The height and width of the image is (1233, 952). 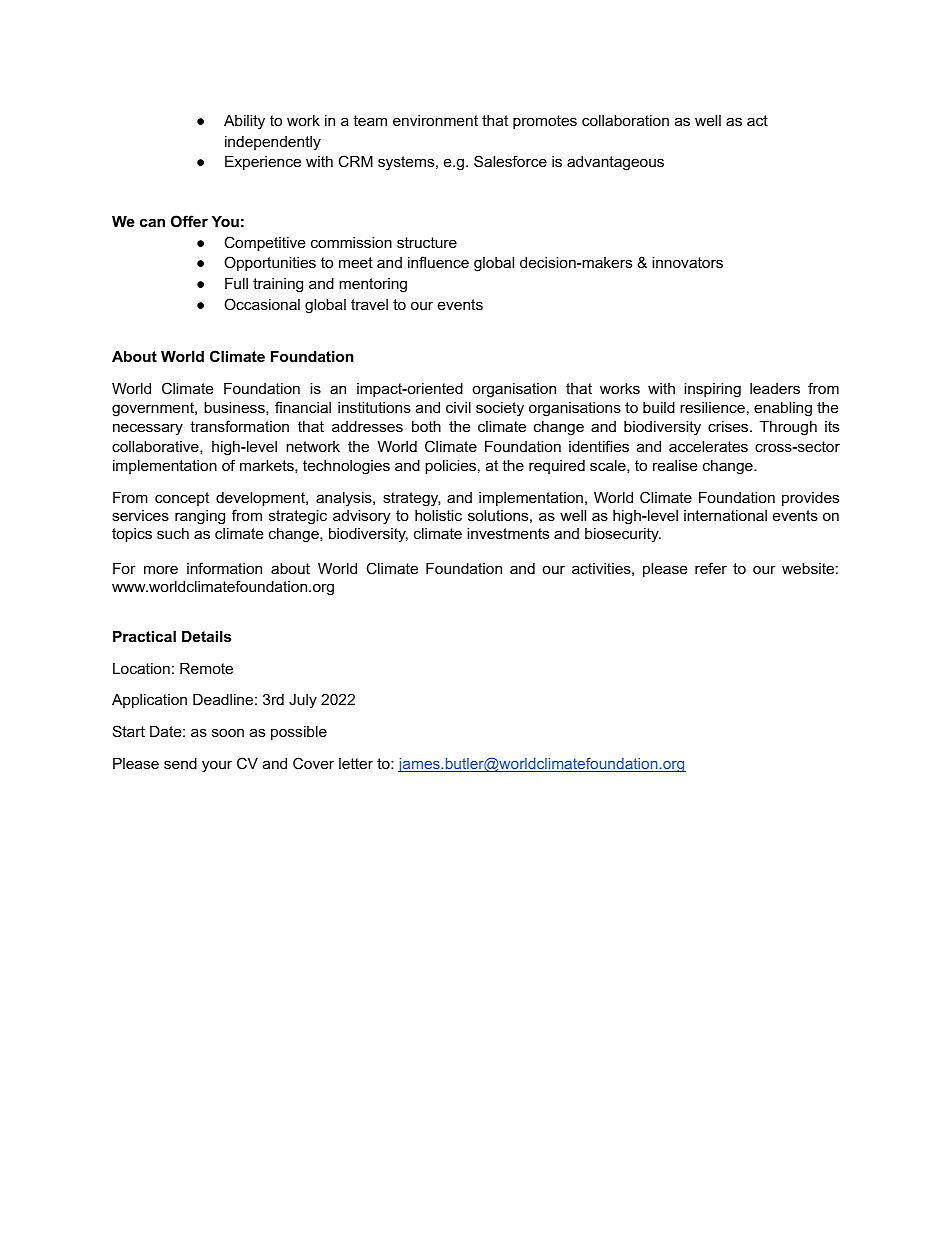 I want to click on accelerates, so click(x=708, y=446).
